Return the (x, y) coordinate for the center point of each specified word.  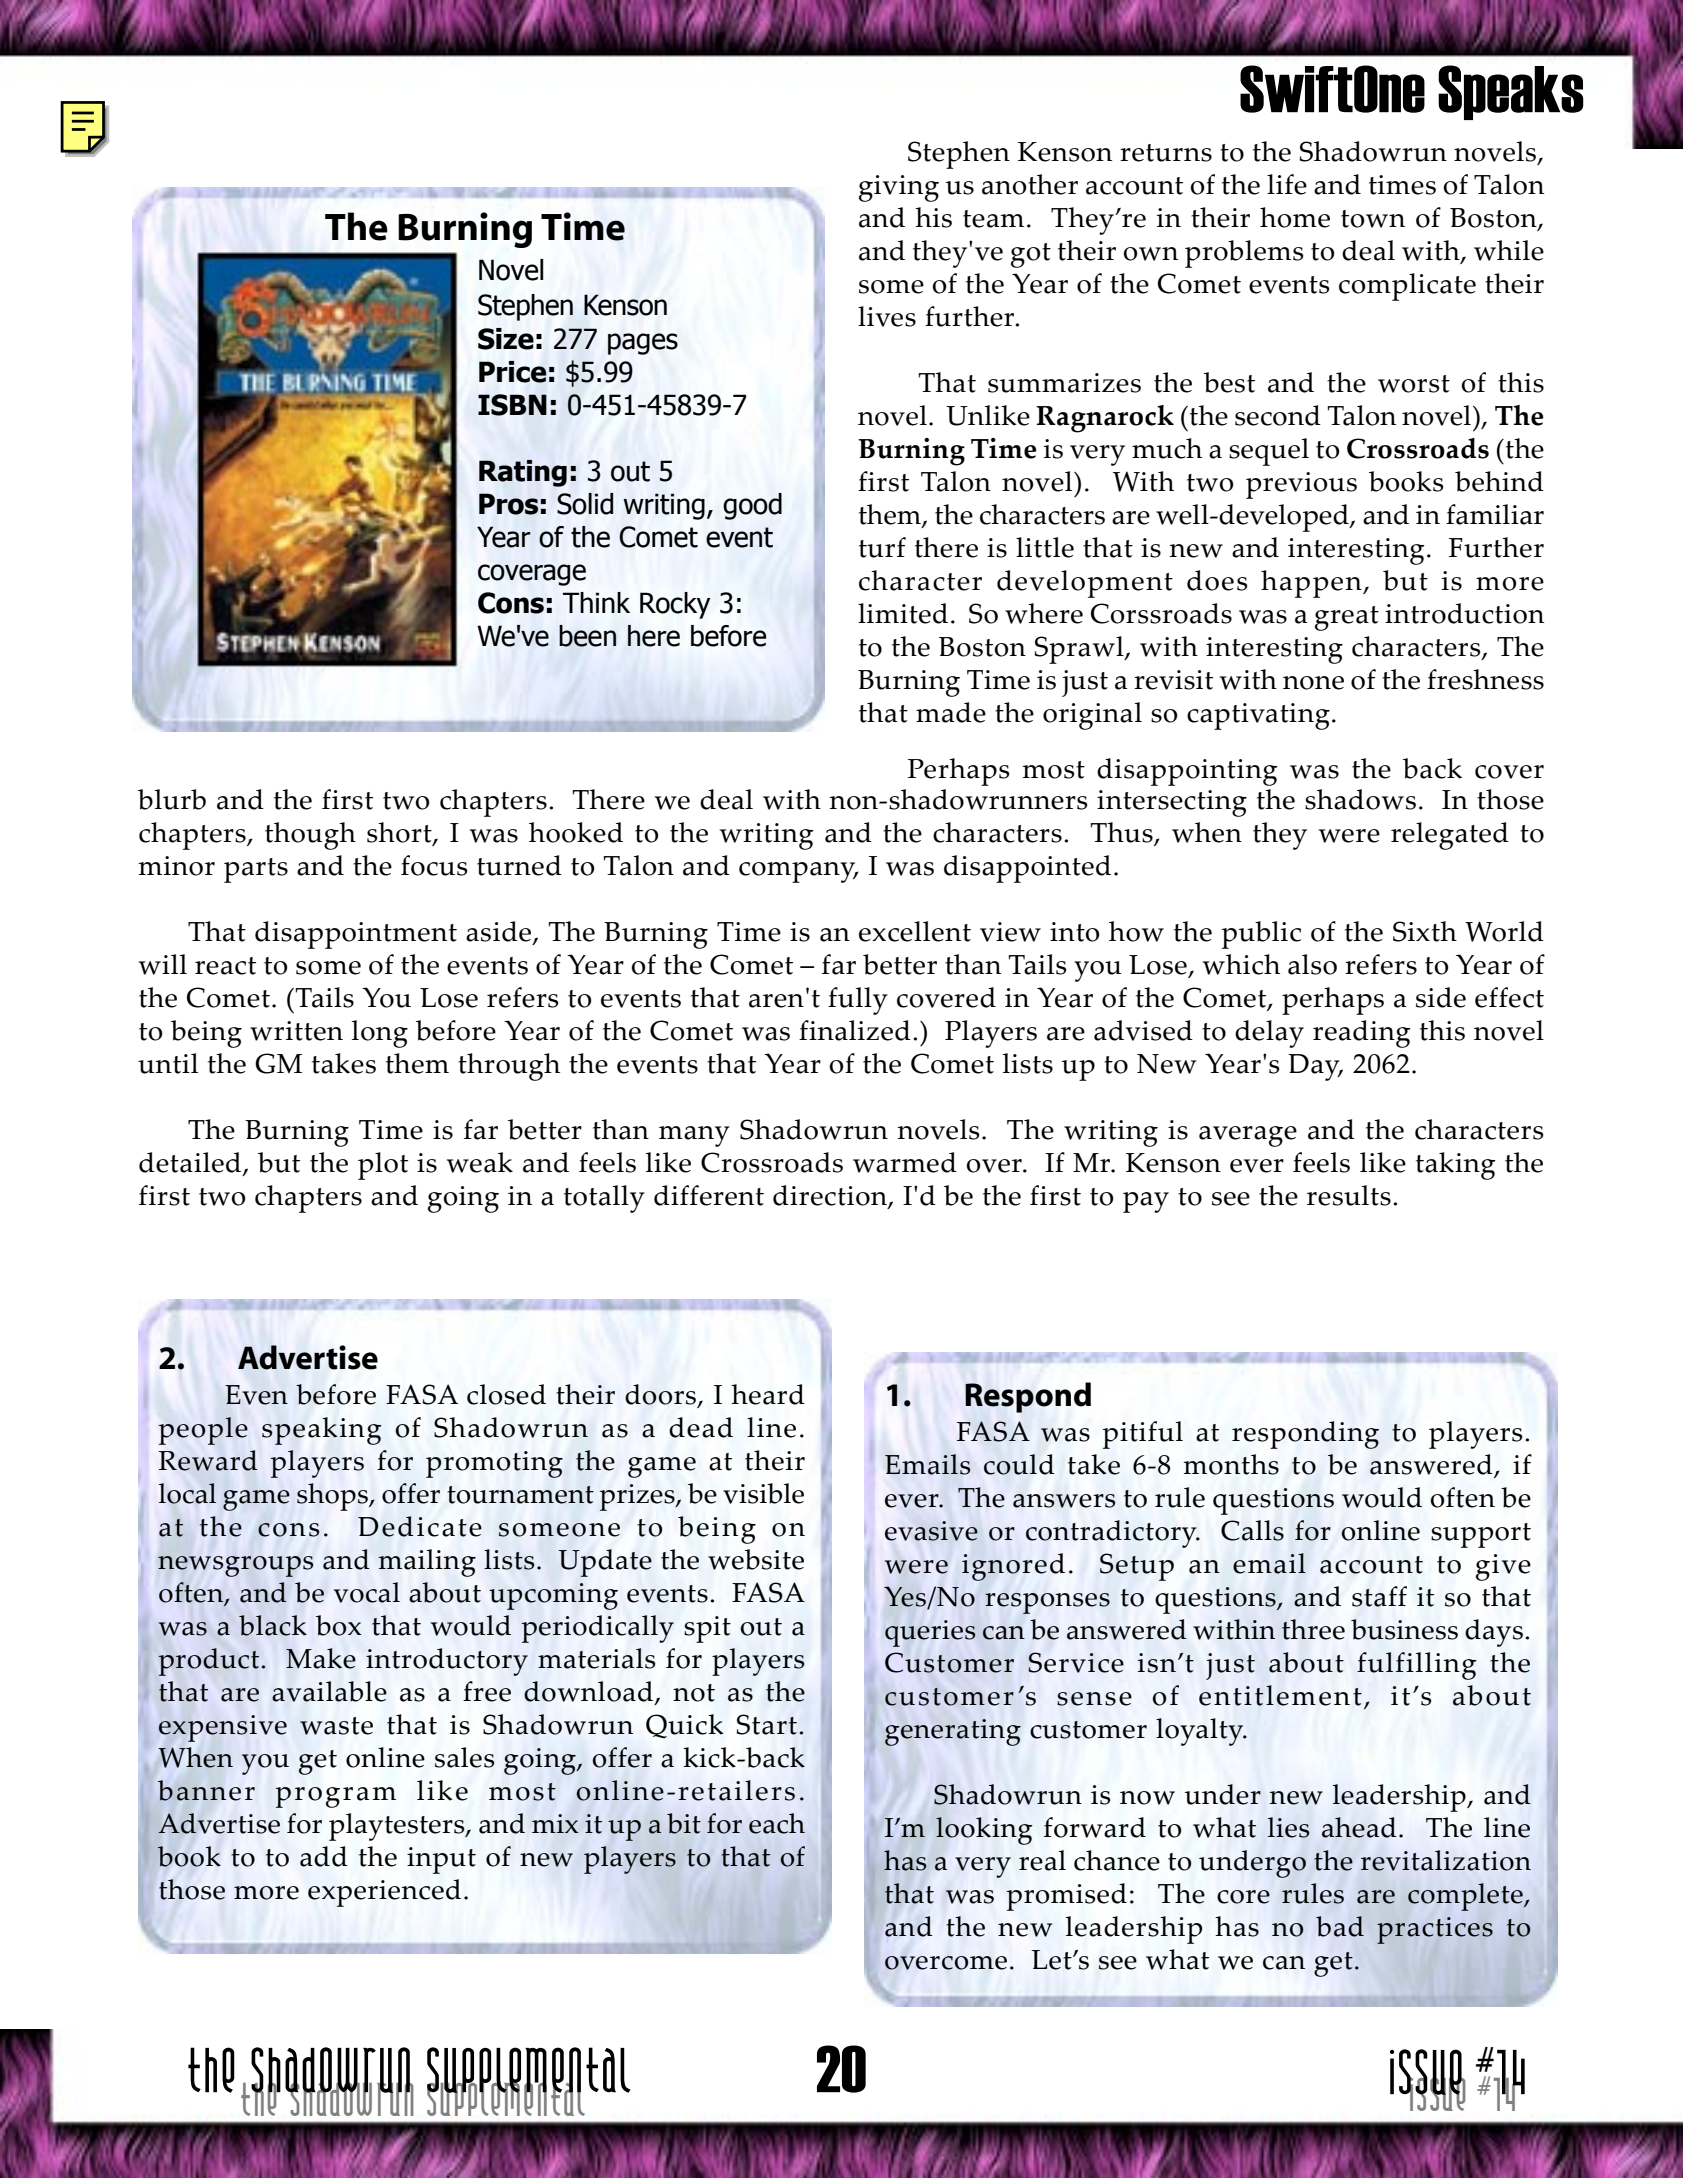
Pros (508, 504)
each (777, 1823)
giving (899, 188)
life (1287, 184)
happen (1312, 584)
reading (1362, 1034)
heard (768, 1394)
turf (882, 547)
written (296, 1031)
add (324, 1856)
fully (858, 1001)
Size (506, 339)
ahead (1359, 1827)
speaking (322, 1431)
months (1231, 1464)
